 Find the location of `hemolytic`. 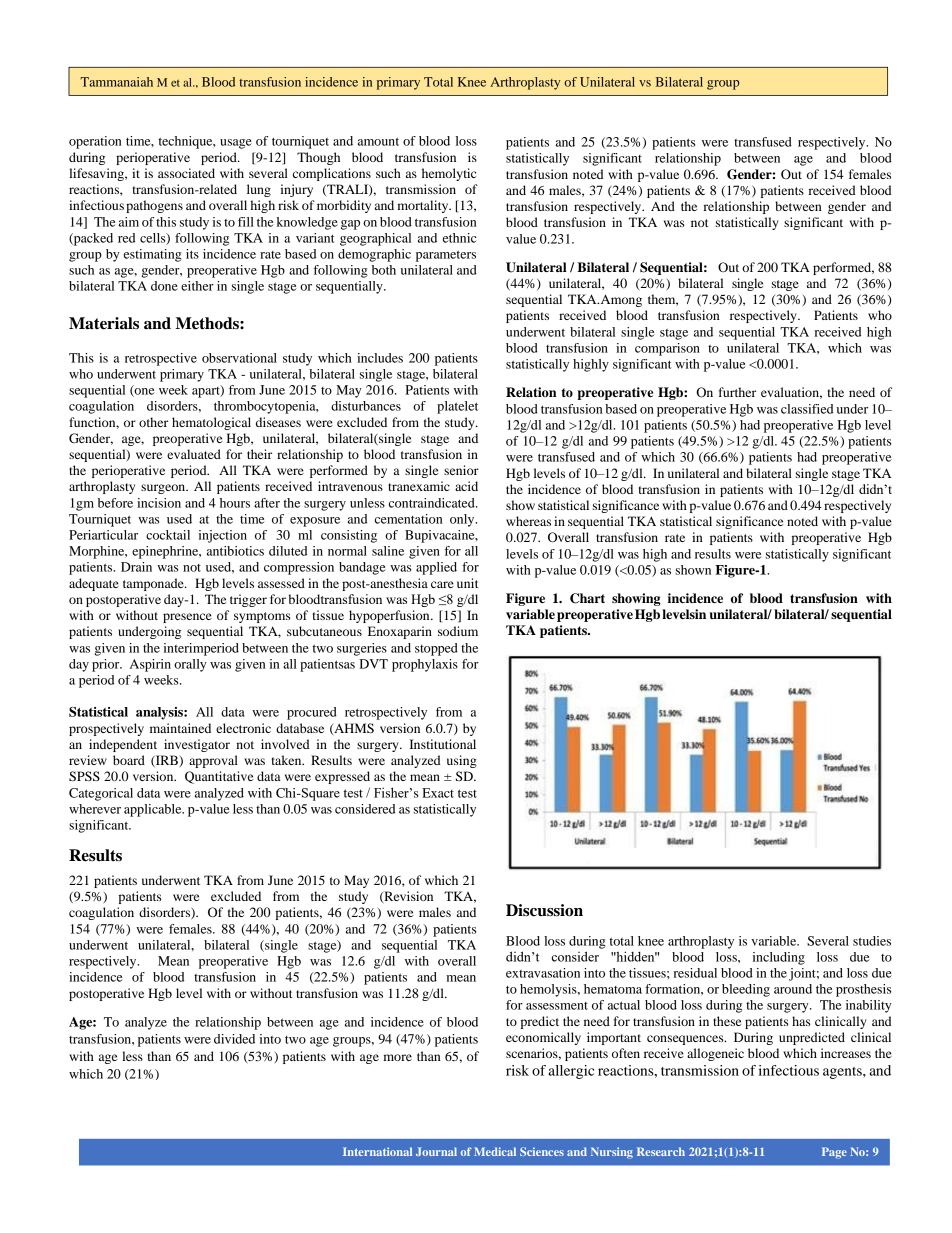

hemolytic is located at coordinates (449, 174).
